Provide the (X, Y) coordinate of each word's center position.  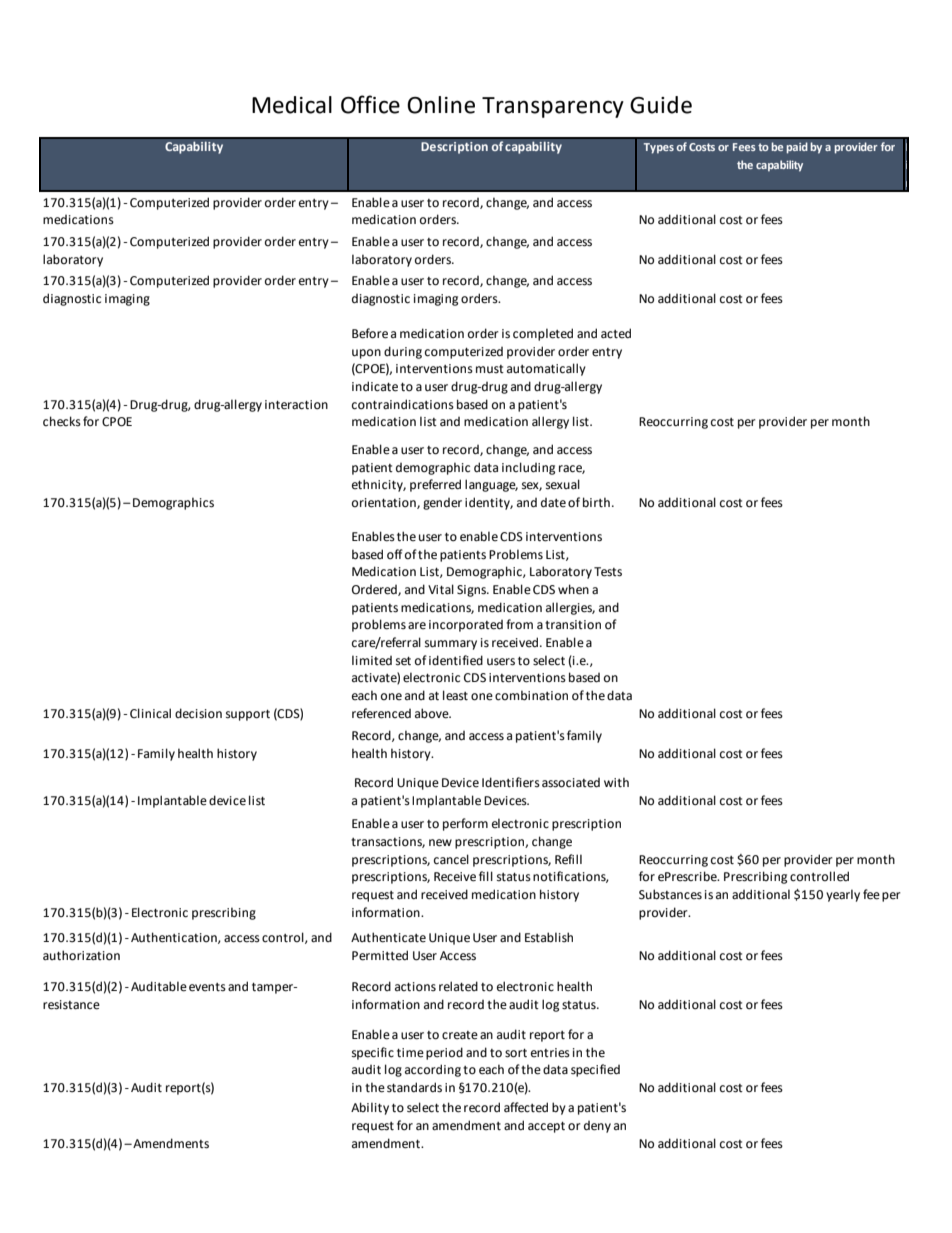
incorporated (466, 626)
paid (797, 148)
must (490, 369)
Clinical (150, 713)
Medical (292, 105)
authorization (81, 955)
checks (62, 421)
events (207, 987)
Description (454, 148)
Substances (670, 894)
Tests (608, 572)
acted (616, 333)
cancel (451, 859)
